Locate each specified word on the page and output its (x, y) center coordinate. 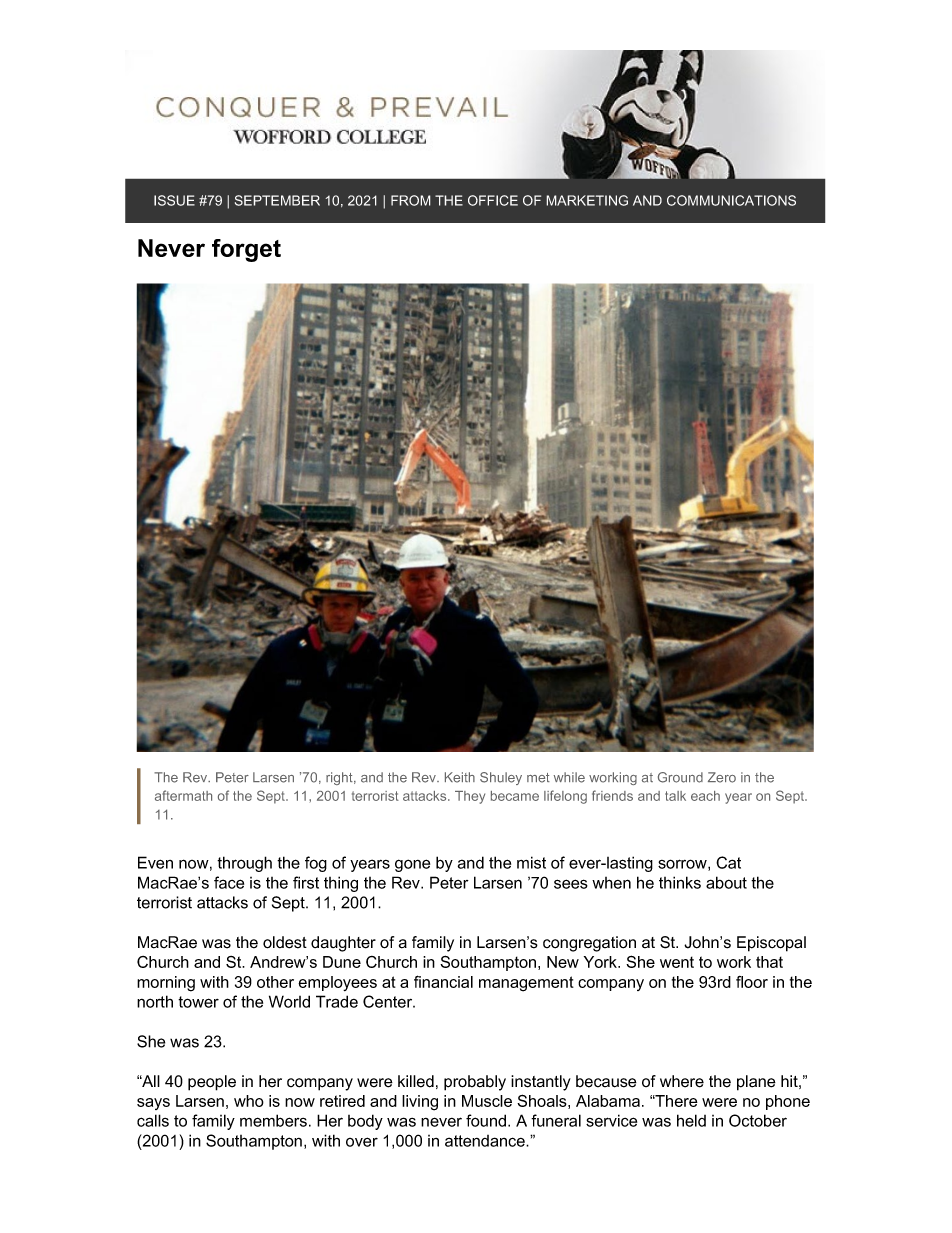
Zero (722, 777)
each (705, 796)
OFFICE (493, 200)
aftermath (183, 795)
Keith (460, 777)
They (470, 797)
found (487, 1120)
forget (246, 250)
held (691, 1120)
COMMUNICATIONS (731, 200)
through (244, 864)
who (249, 1101)
